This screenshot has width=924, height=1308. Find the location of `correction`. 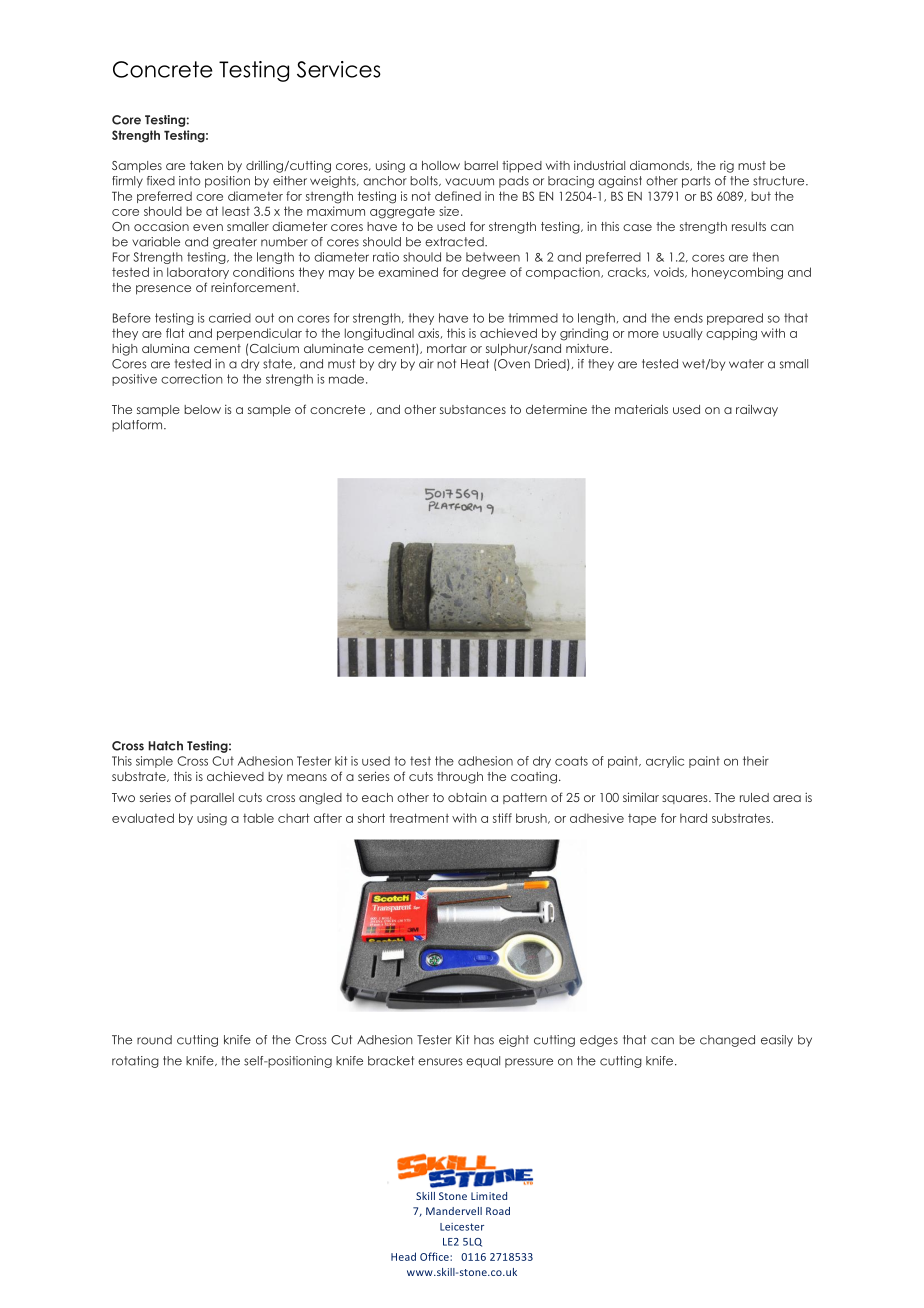

correction is located at coordinates (192, 379).
